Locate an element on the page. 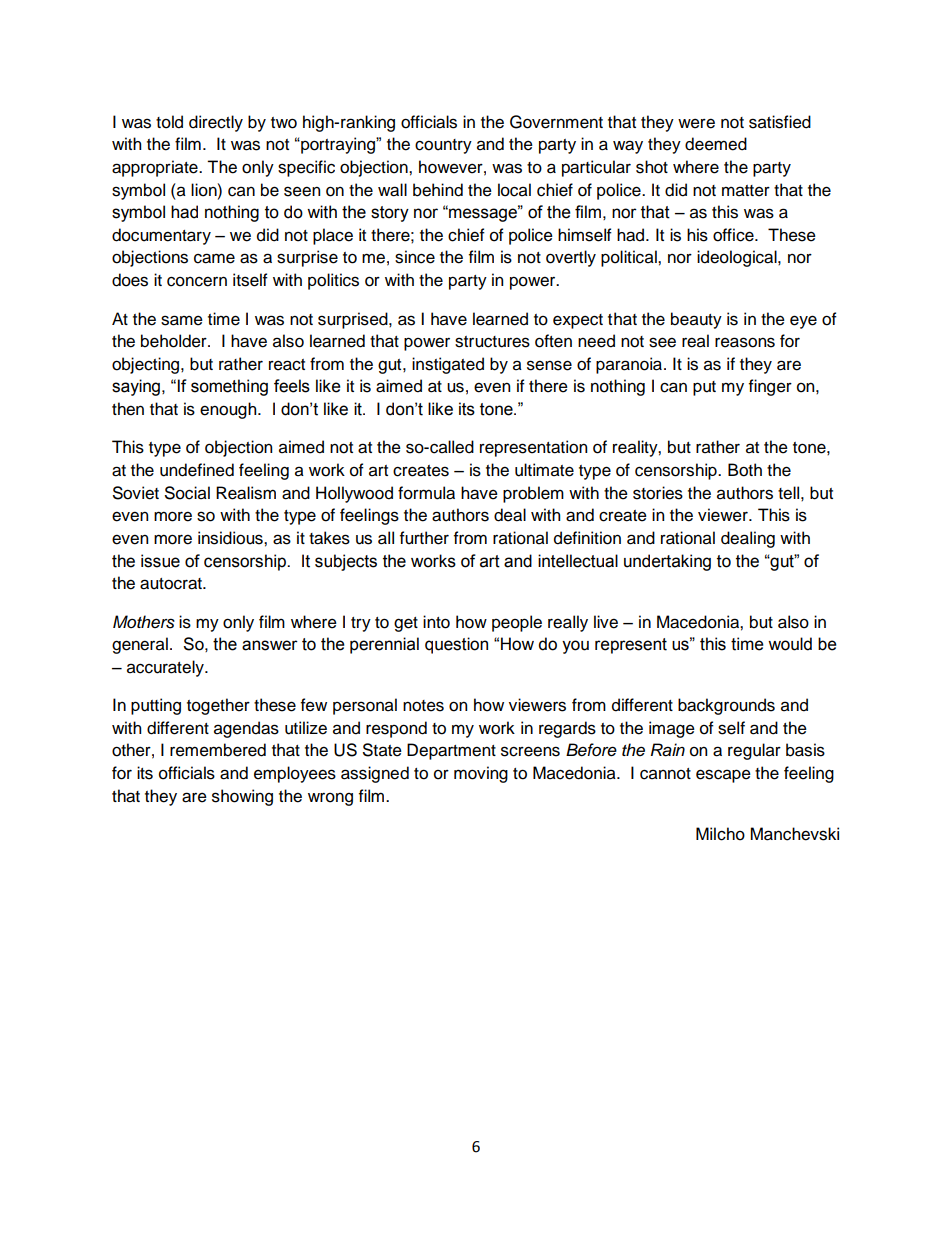  showing is located at coordinates (242, 797).
